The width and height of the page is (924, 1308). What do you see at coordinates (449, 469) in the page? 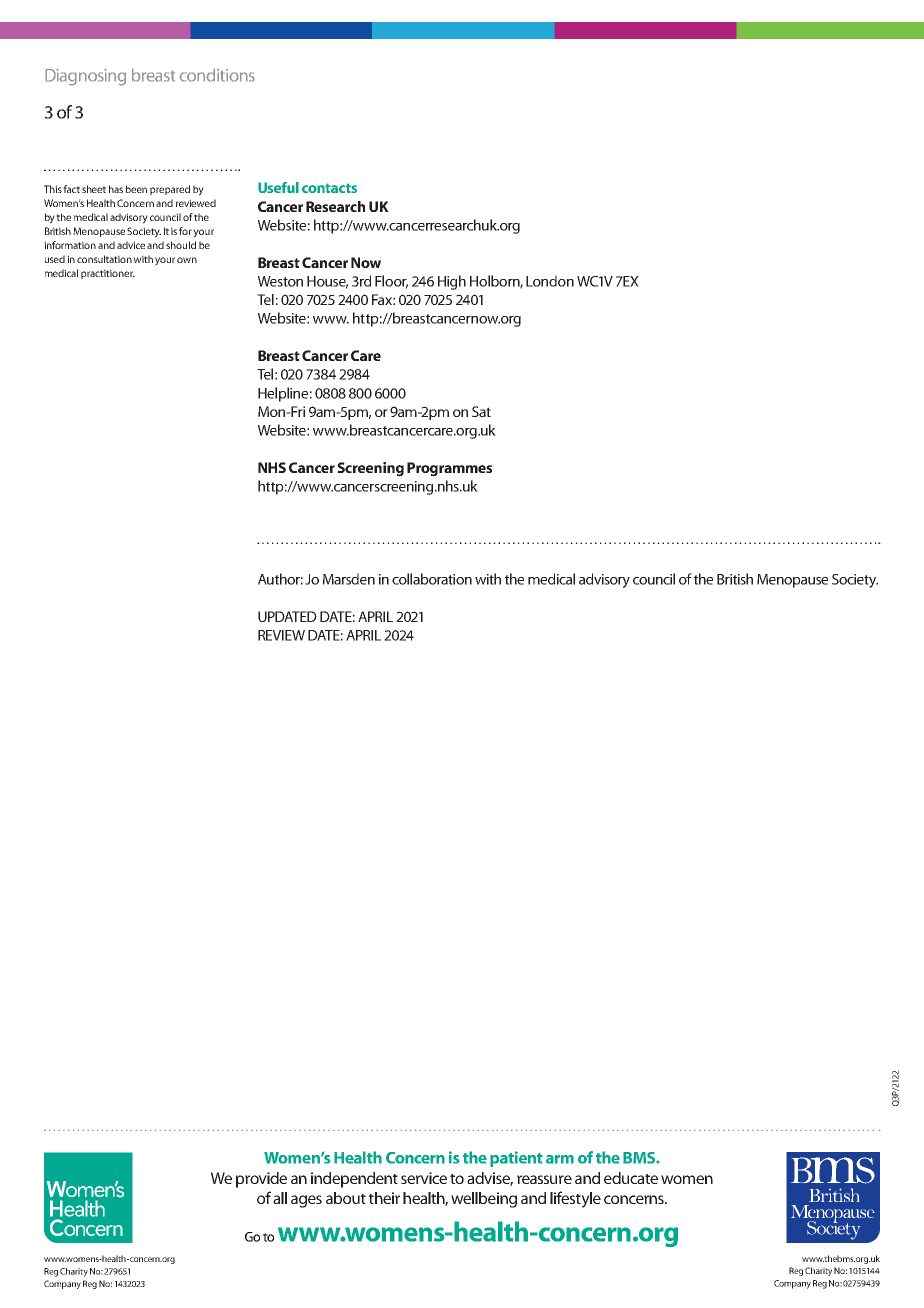
I see `Programmes` at bounding box center [449, 469].
